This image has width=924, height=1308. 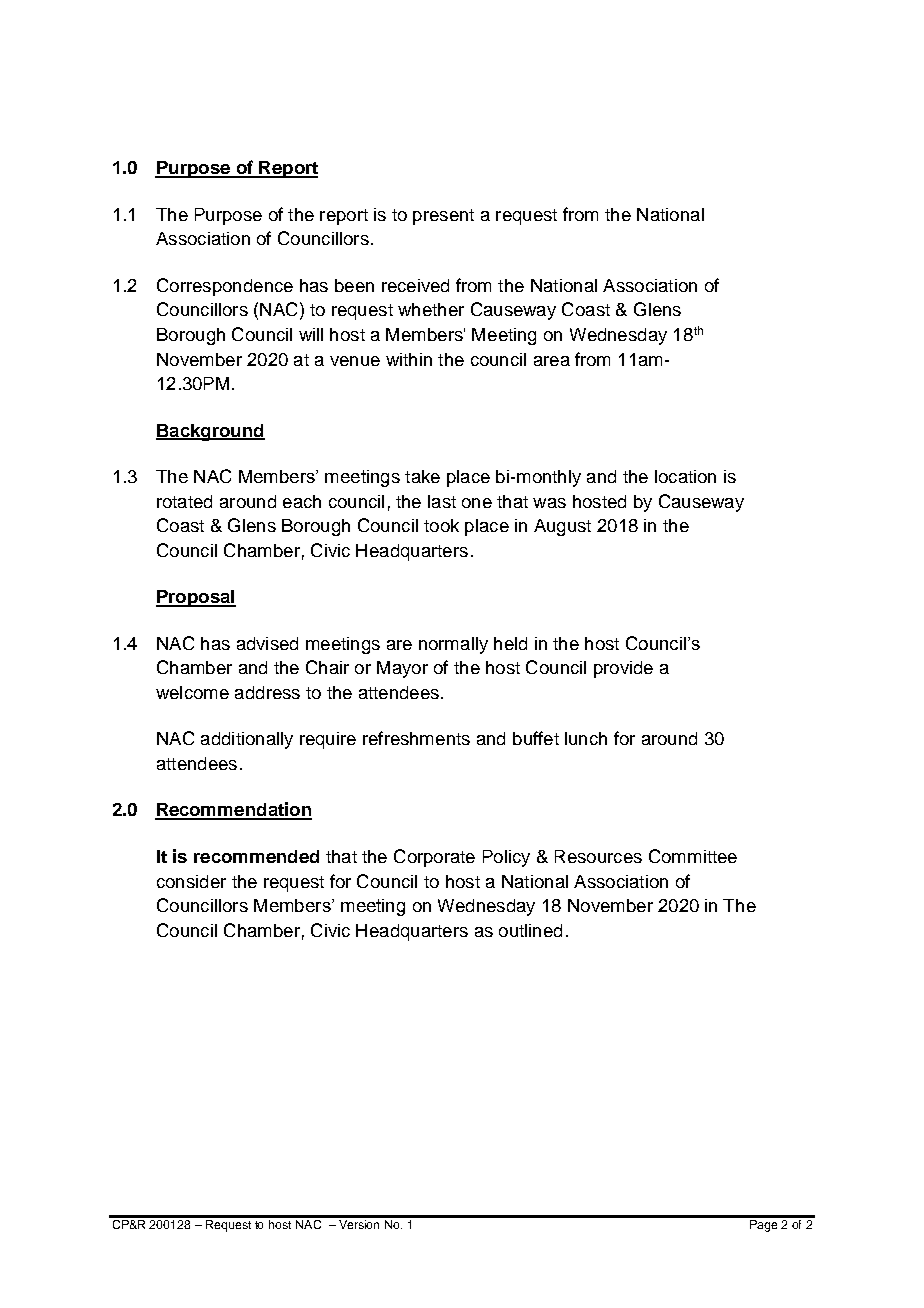 I want to click on Correspondence, so click(x=225, y=287).
